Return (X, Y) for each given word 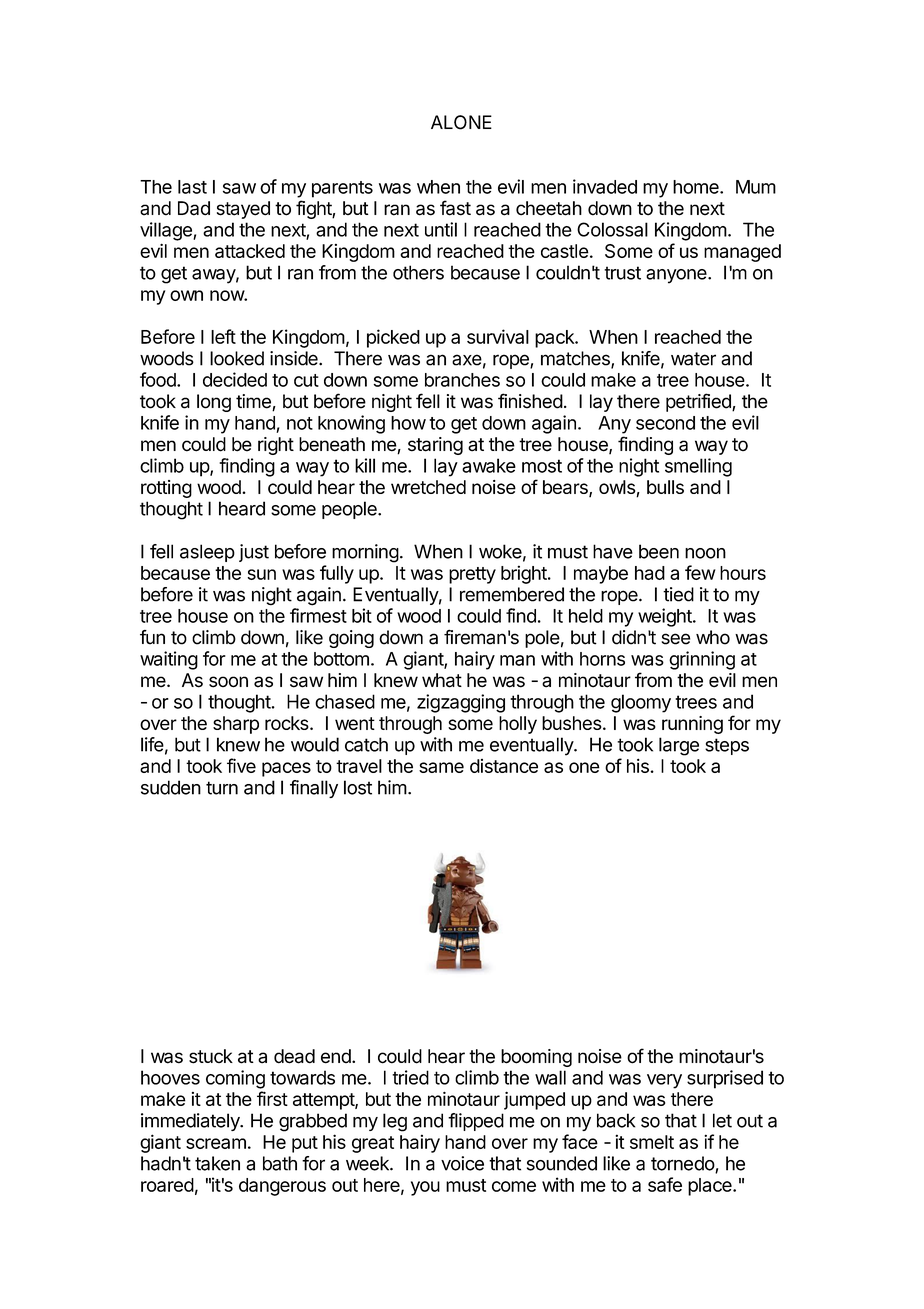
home (697, 187)
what (442, 680)
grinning (702, 660)
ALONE (461, 122)
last (192, 187)
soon (228, 682)
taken (217, 1163)
